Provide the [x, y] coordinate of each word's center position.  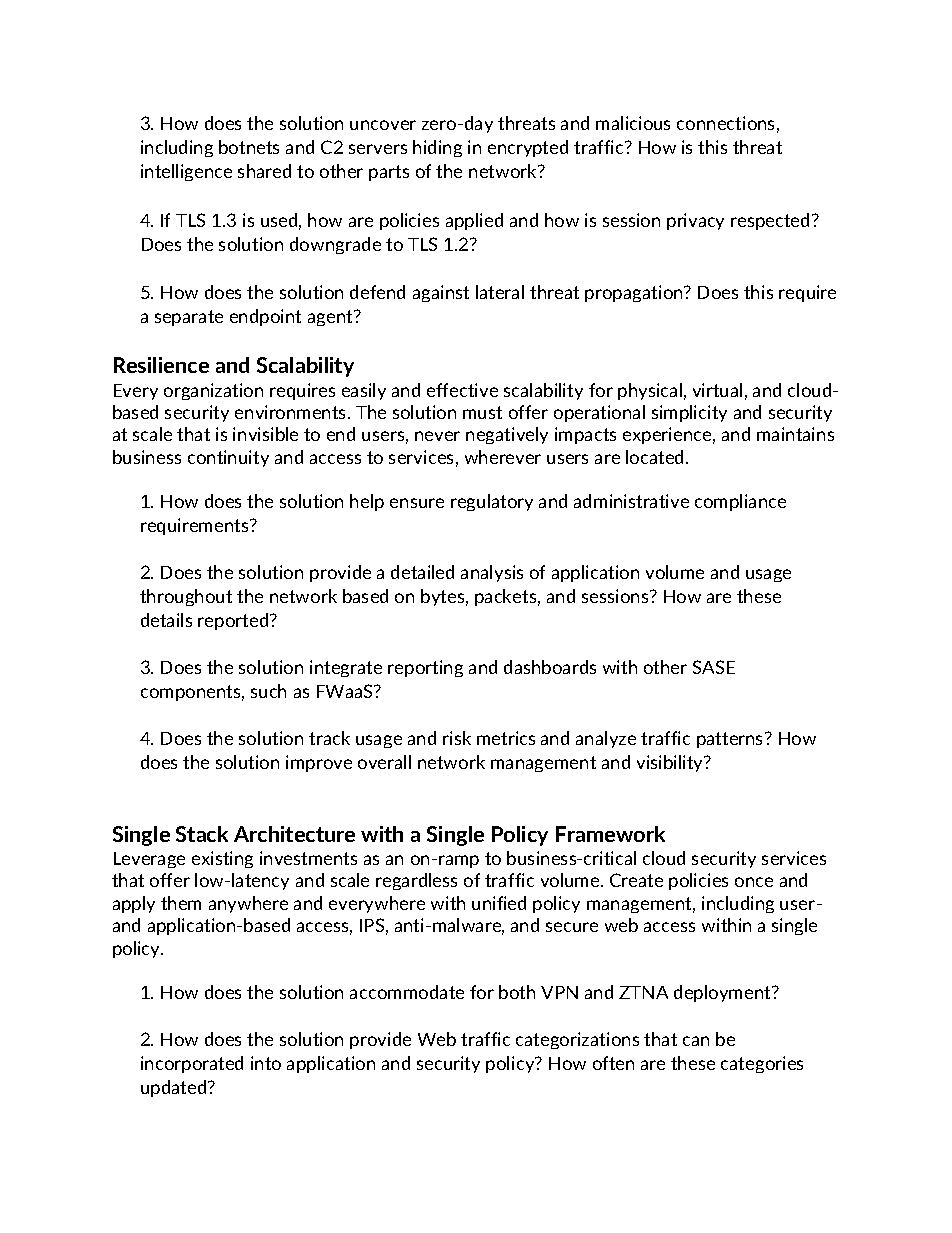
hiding [437, 148]
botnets [249, 147]
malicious [633, 123]
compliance [740, 502]
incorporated [192, 1064]
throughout [186, 597]
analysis [492, 573]
